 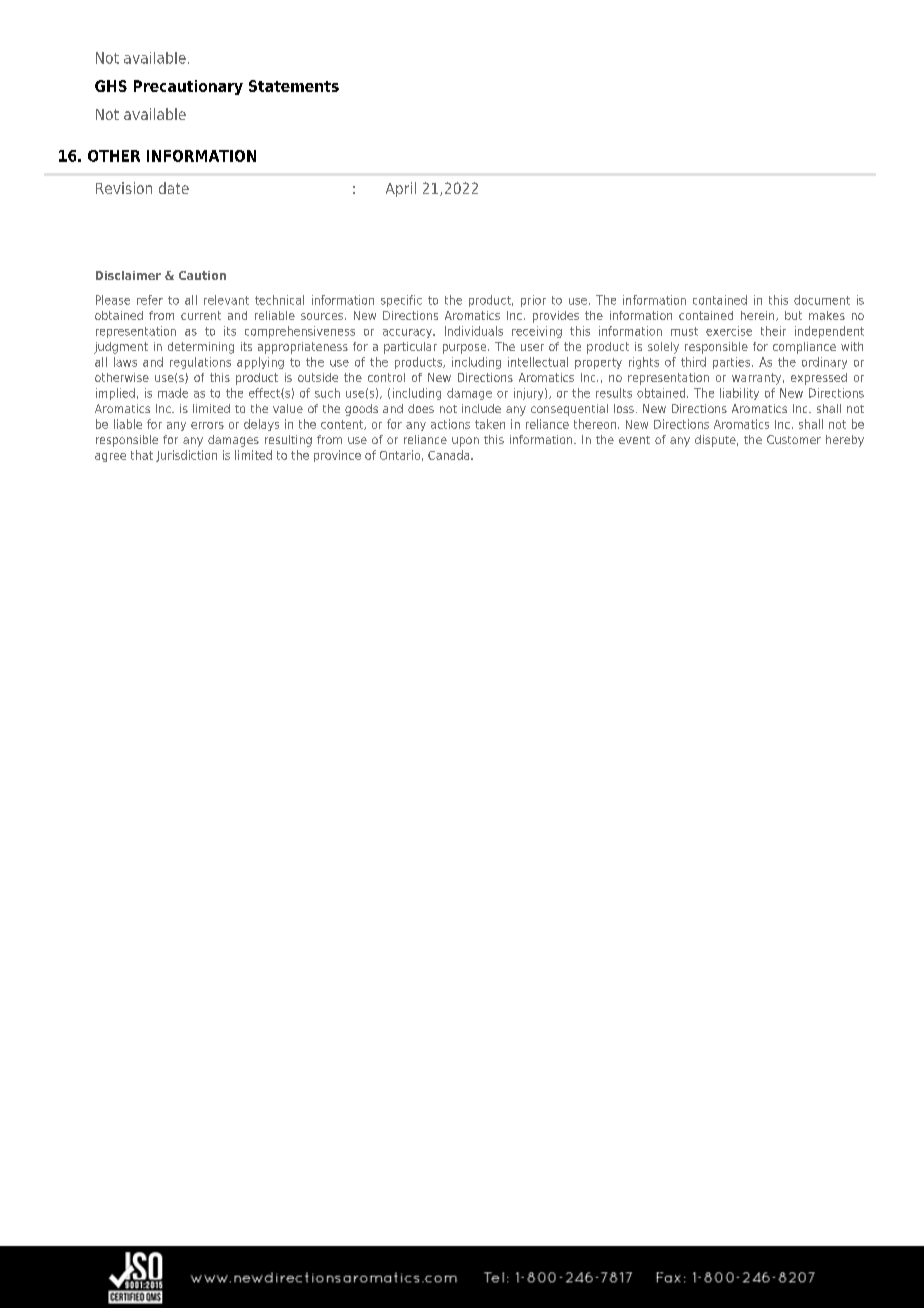 What do you see at coordinates (401, 189) in the screenshot?
I see `April` at bounding box center [401, 189].
